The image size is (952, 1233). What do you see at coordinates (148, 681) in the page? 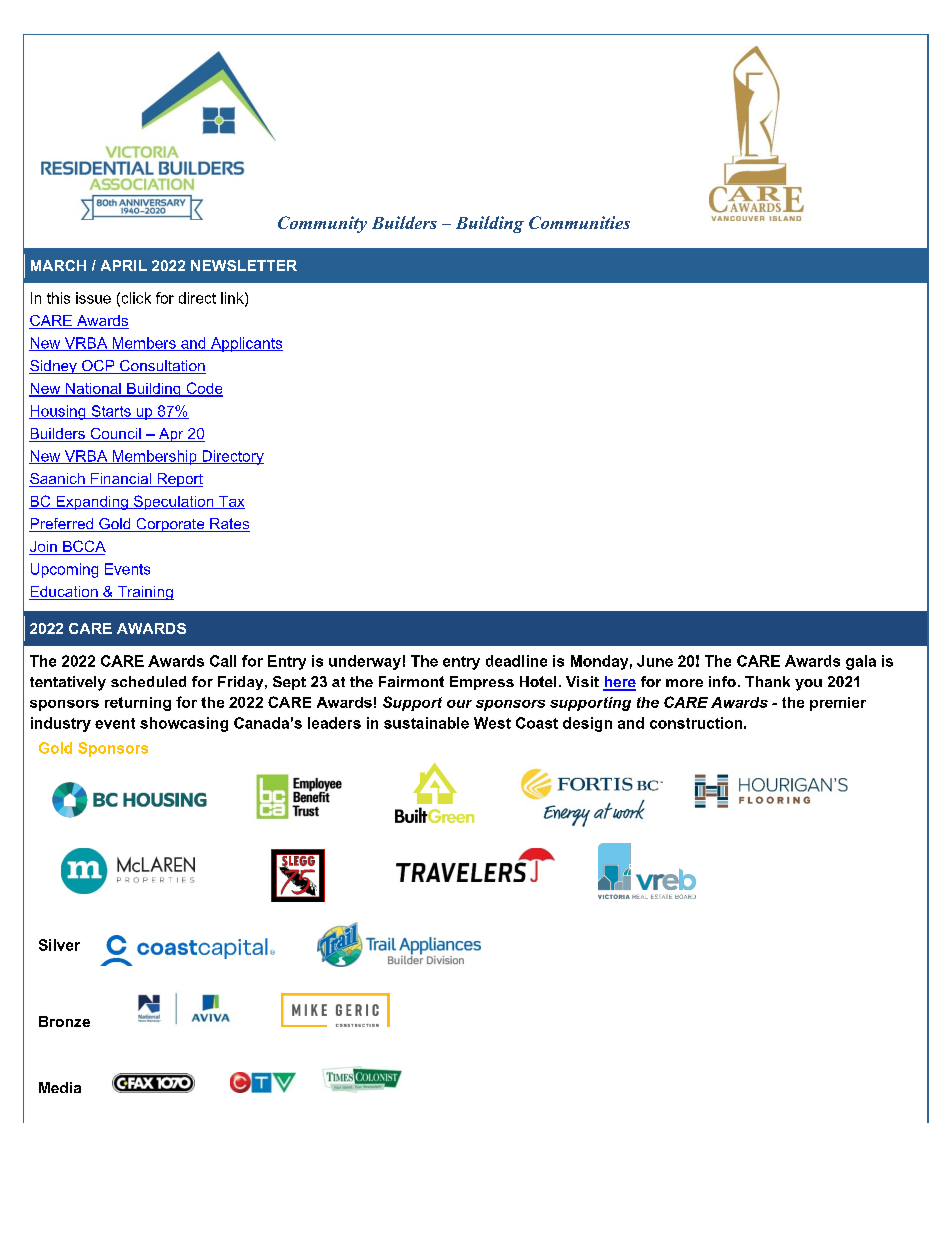
I see `scheduled` at bounding box center [148, 681].
